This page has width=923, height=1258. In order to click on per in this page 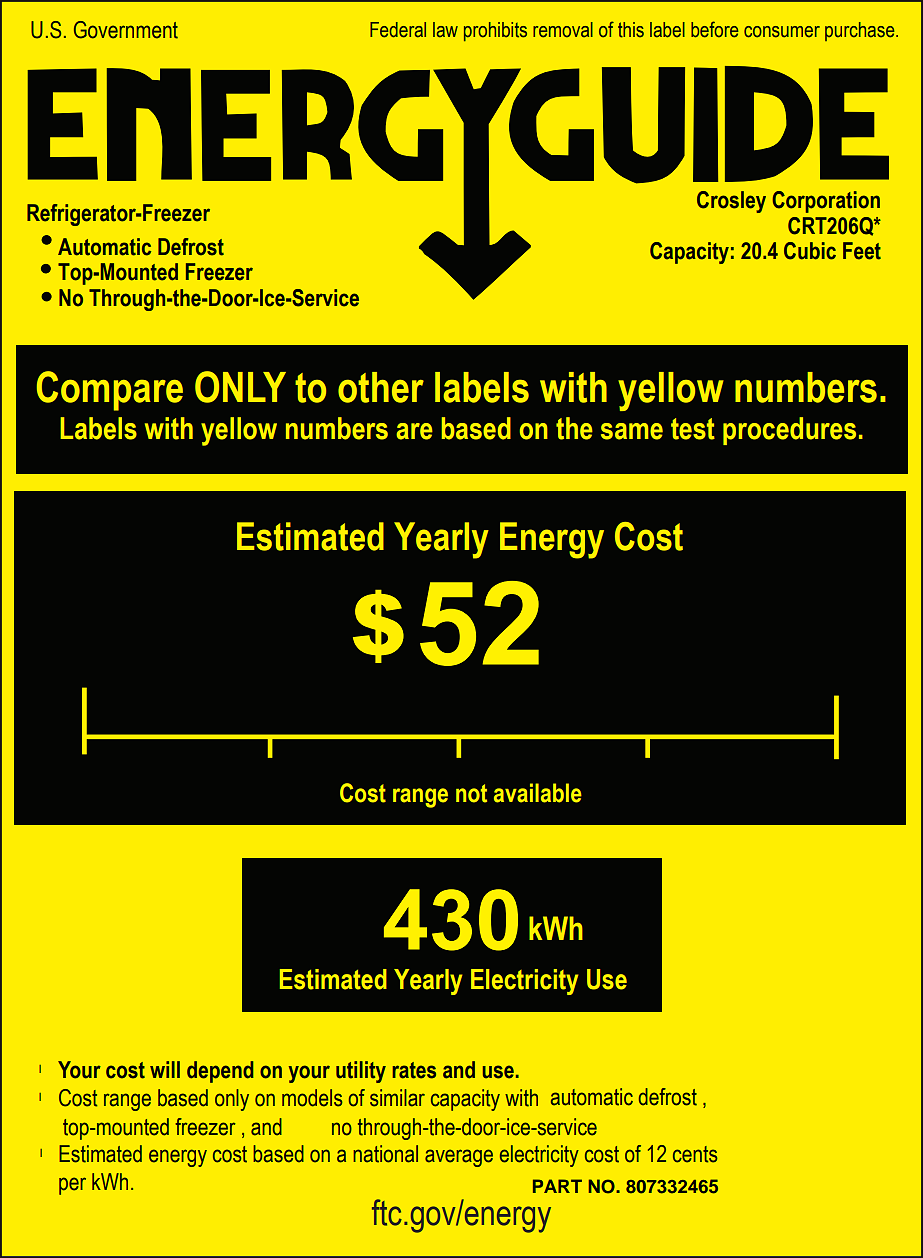, I will do `click(72, 1186)`.
